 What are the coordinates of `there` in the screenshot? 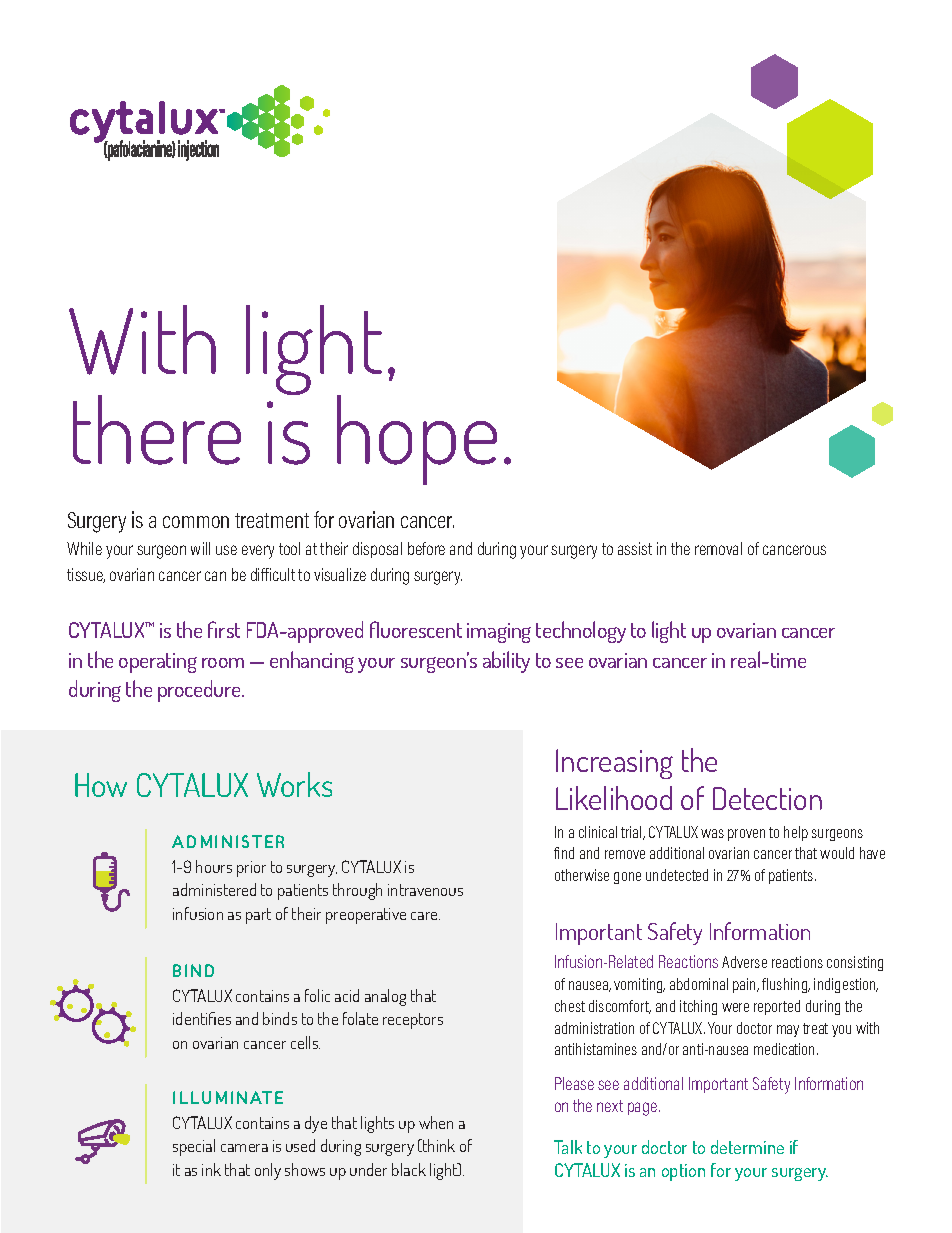 It's located at (157, 430).
